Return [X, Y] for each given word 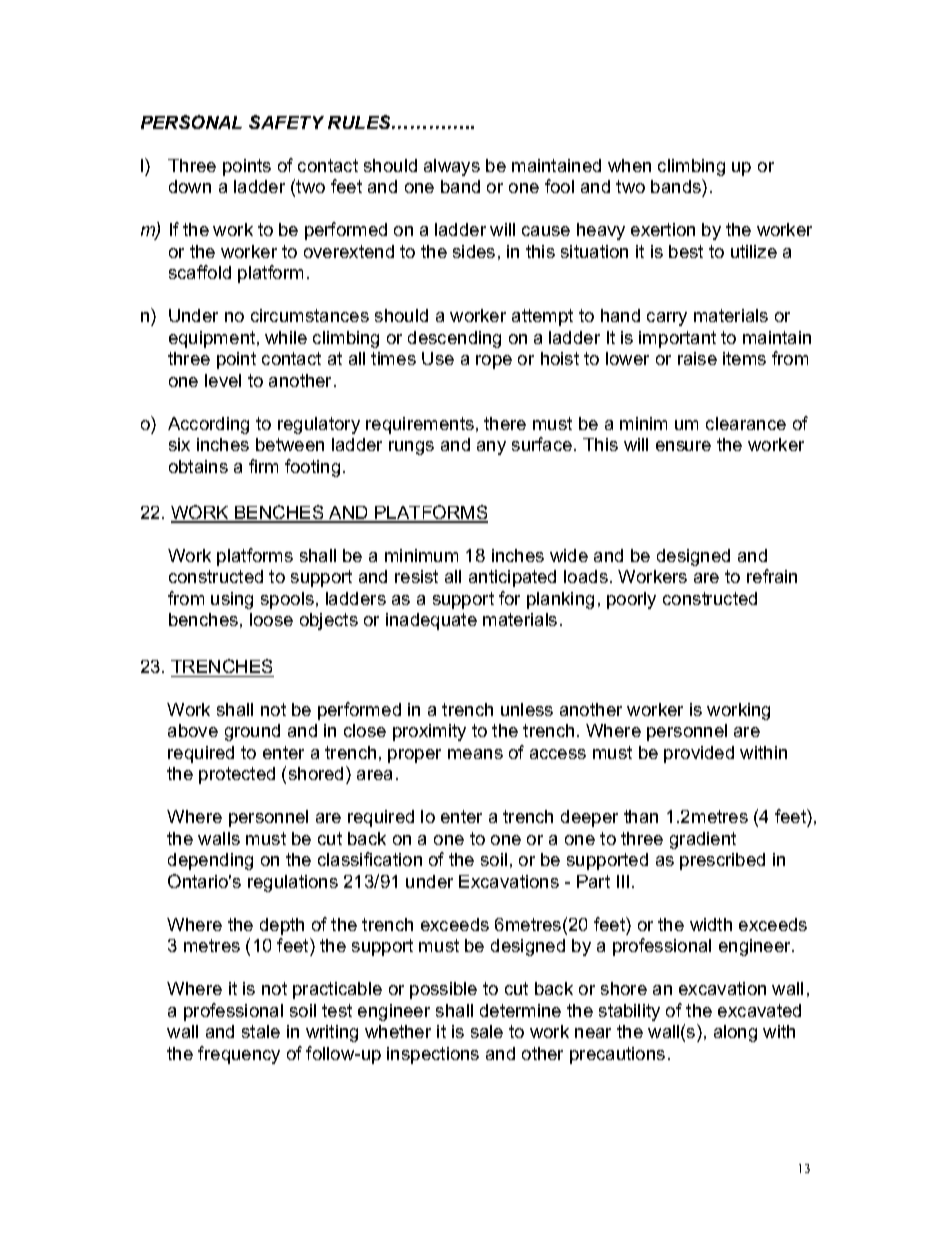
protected [237, 775]
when [629, 165]
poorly [631, 600]
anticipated [512, 578]
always [452, 167]
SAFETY [286, 122]
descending [454, 339]
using [232, 600]
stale [261, 1031]
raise [697, 358]
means [475, 754]
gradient [703, 840]
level [223, 380]
